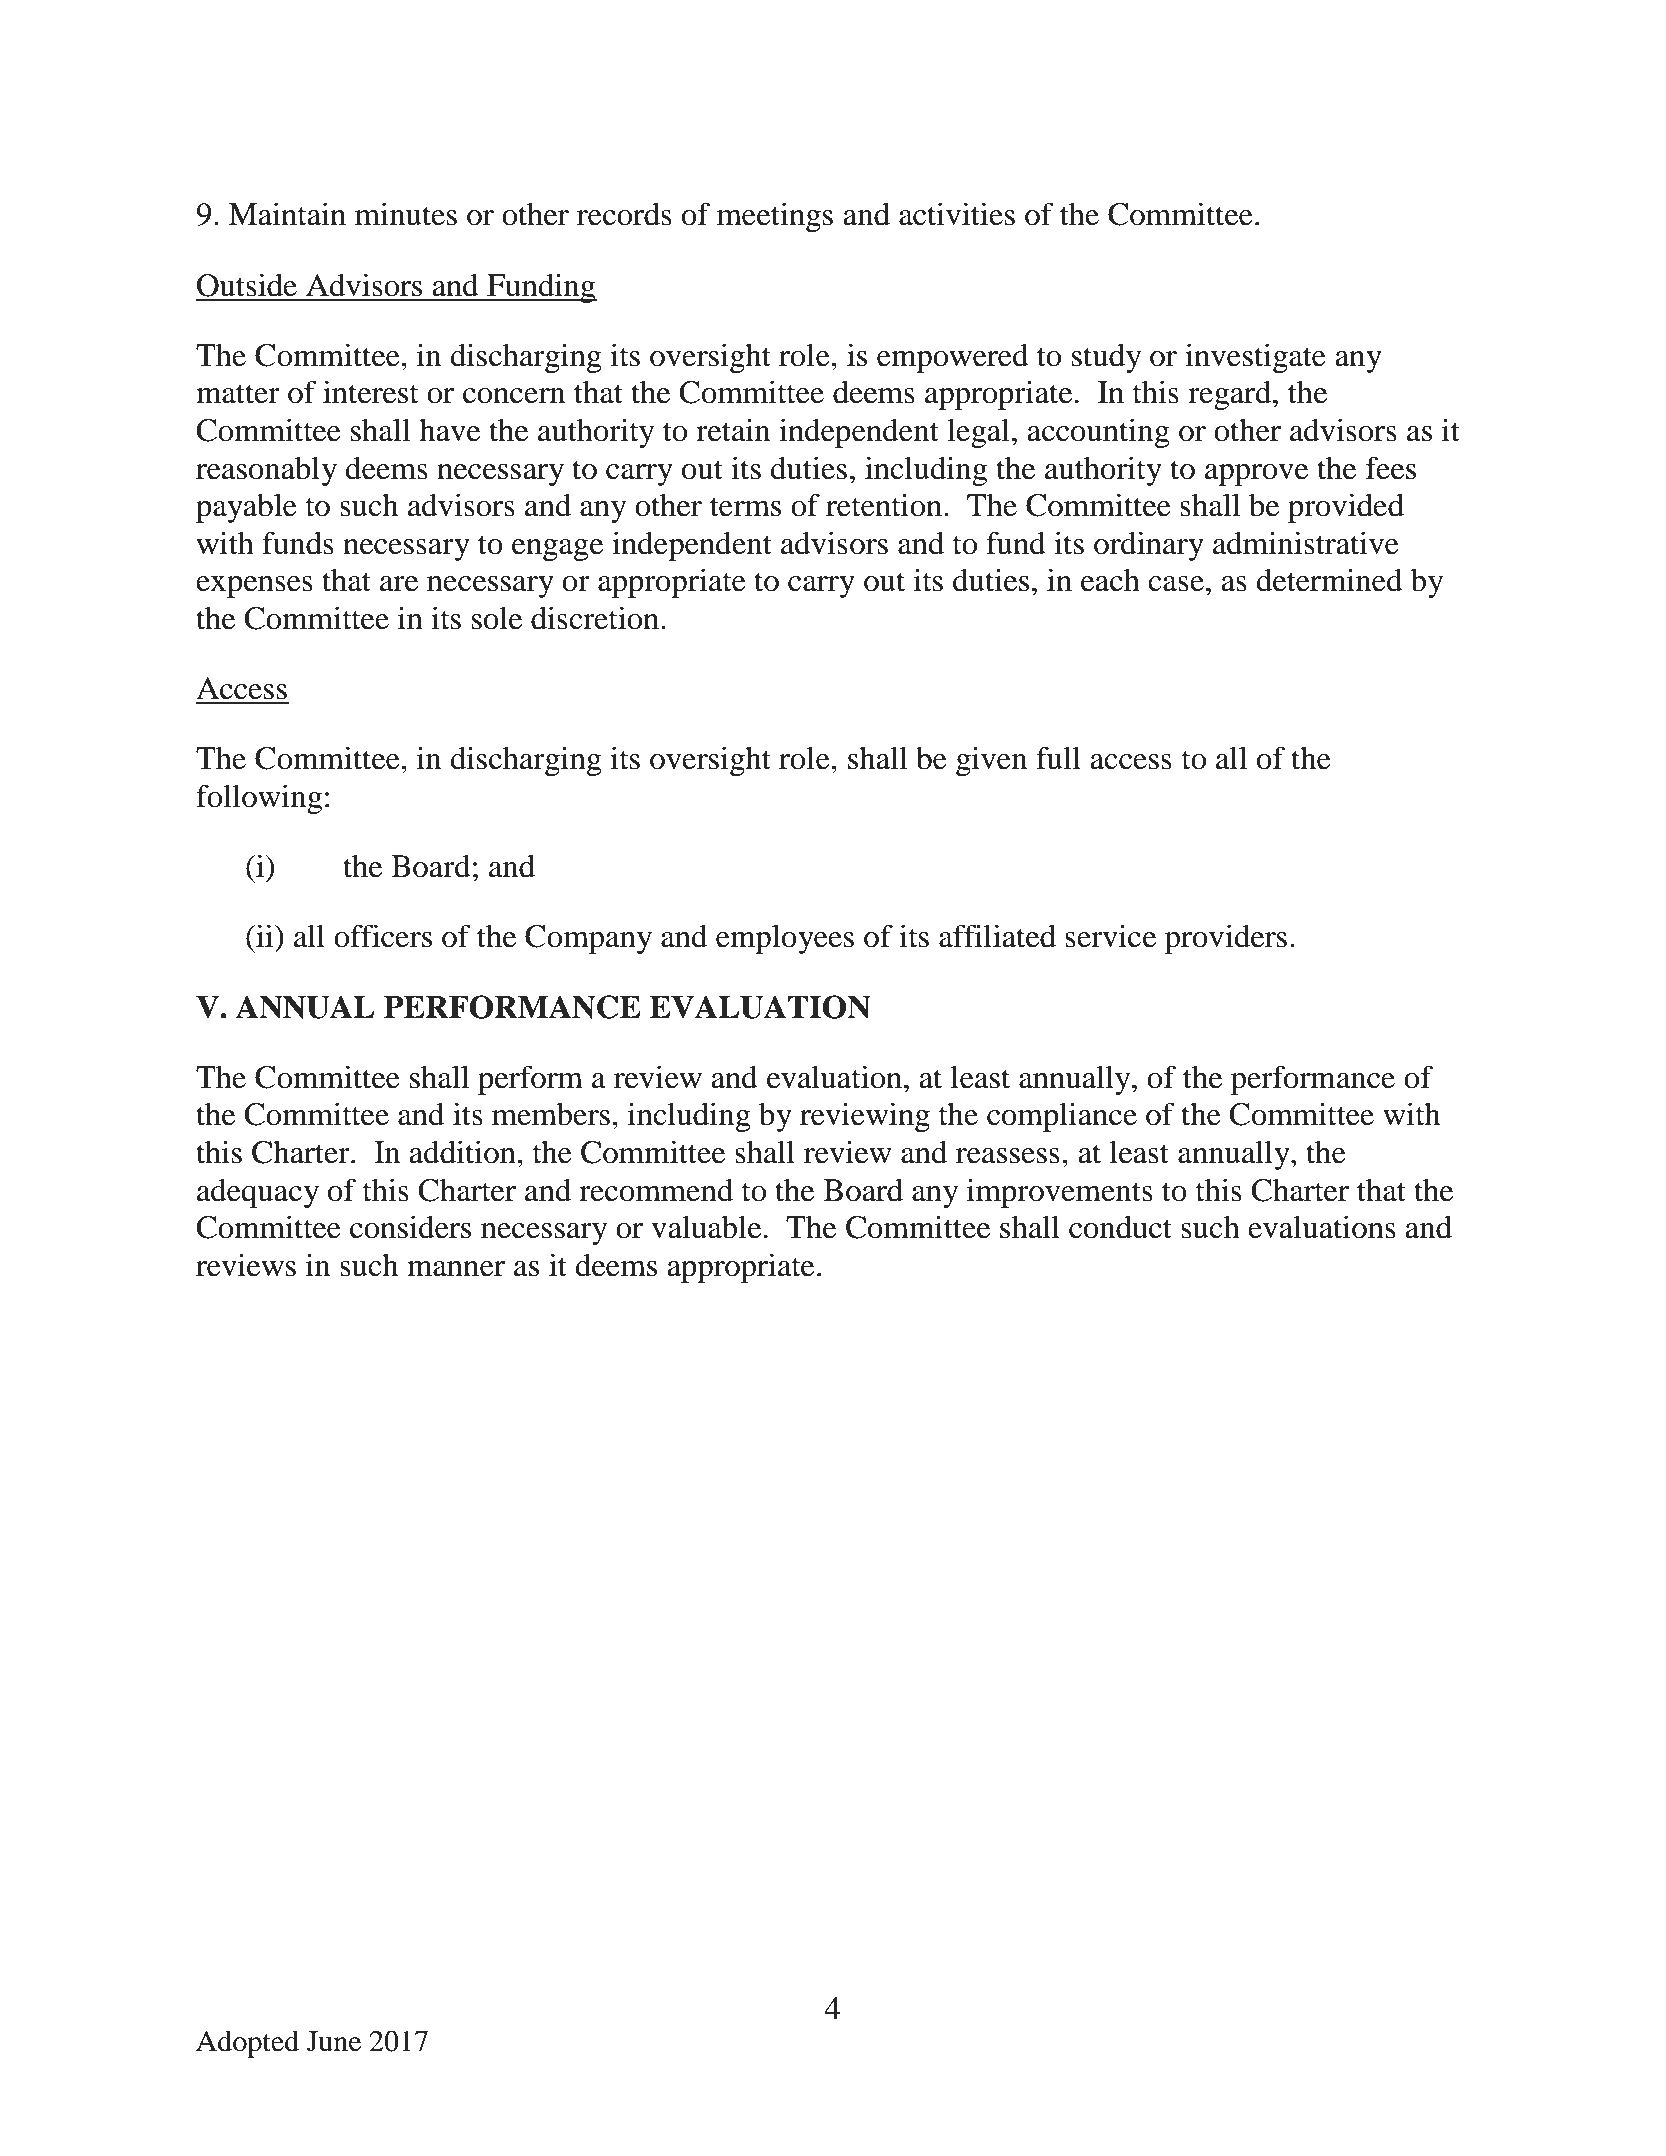  Describe the element at coordinates (334, 2041) in the document. I see `June` at that location.
